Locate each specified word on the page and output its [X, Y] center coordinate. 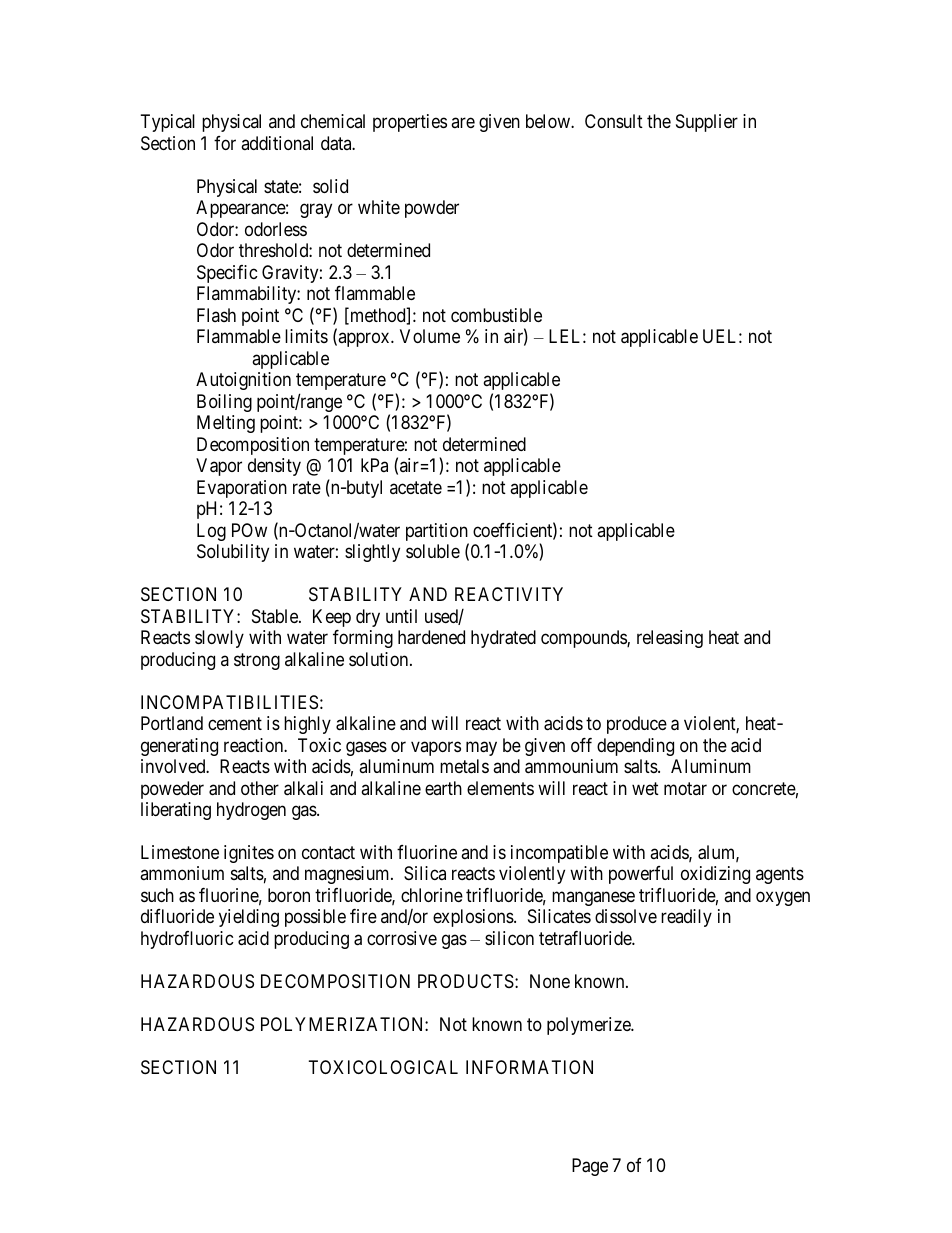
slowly [219, 639]
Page [590, 1167]
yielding [249, 918]
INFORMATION [529, 1067]
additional [277, 143]
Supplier [707, 123]
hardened [431, 637]
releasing [670, 639]
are [463, 123]
